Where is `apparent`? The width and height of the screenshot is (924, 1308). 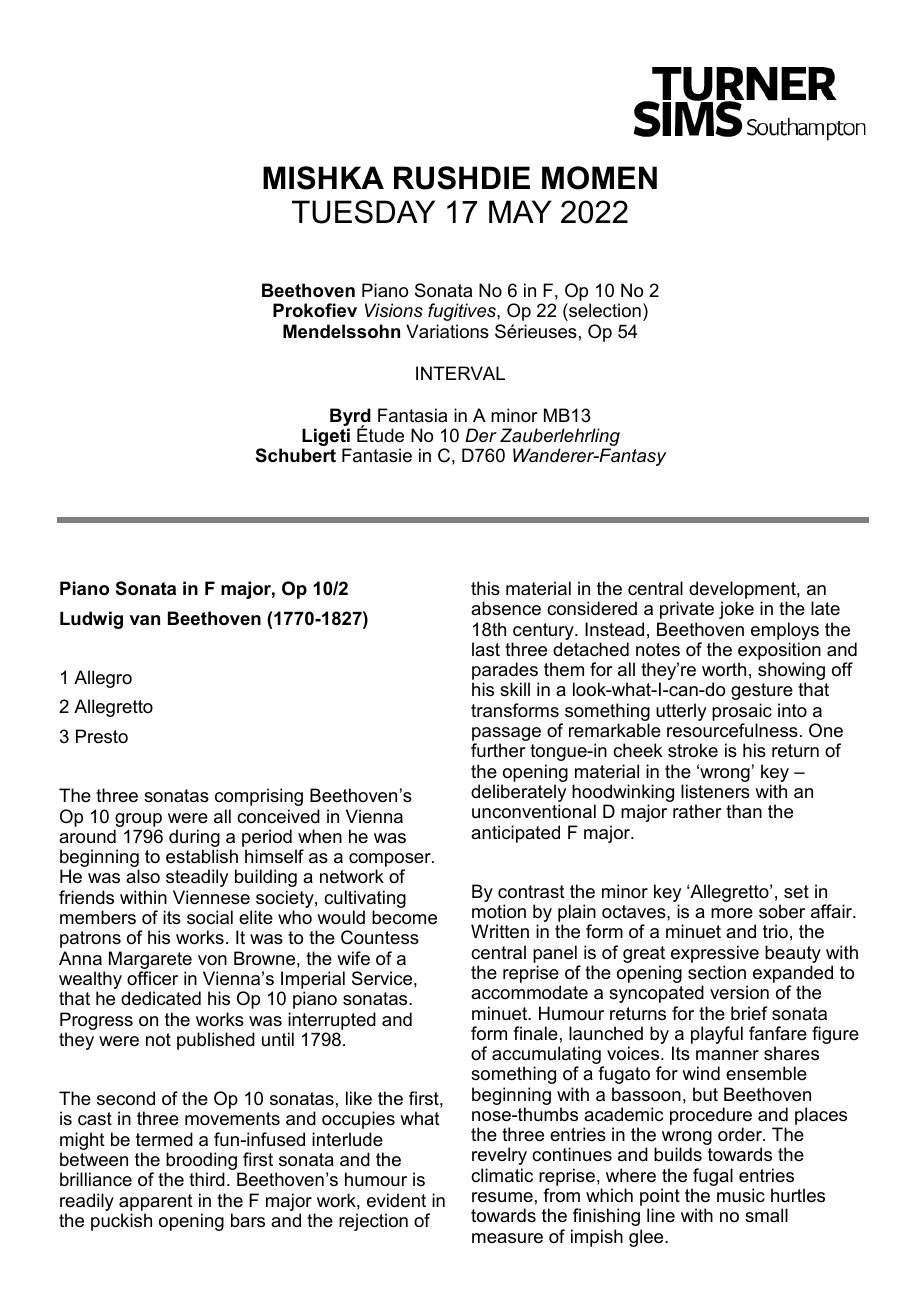
apparent is located at coordinates (156, 1202).
